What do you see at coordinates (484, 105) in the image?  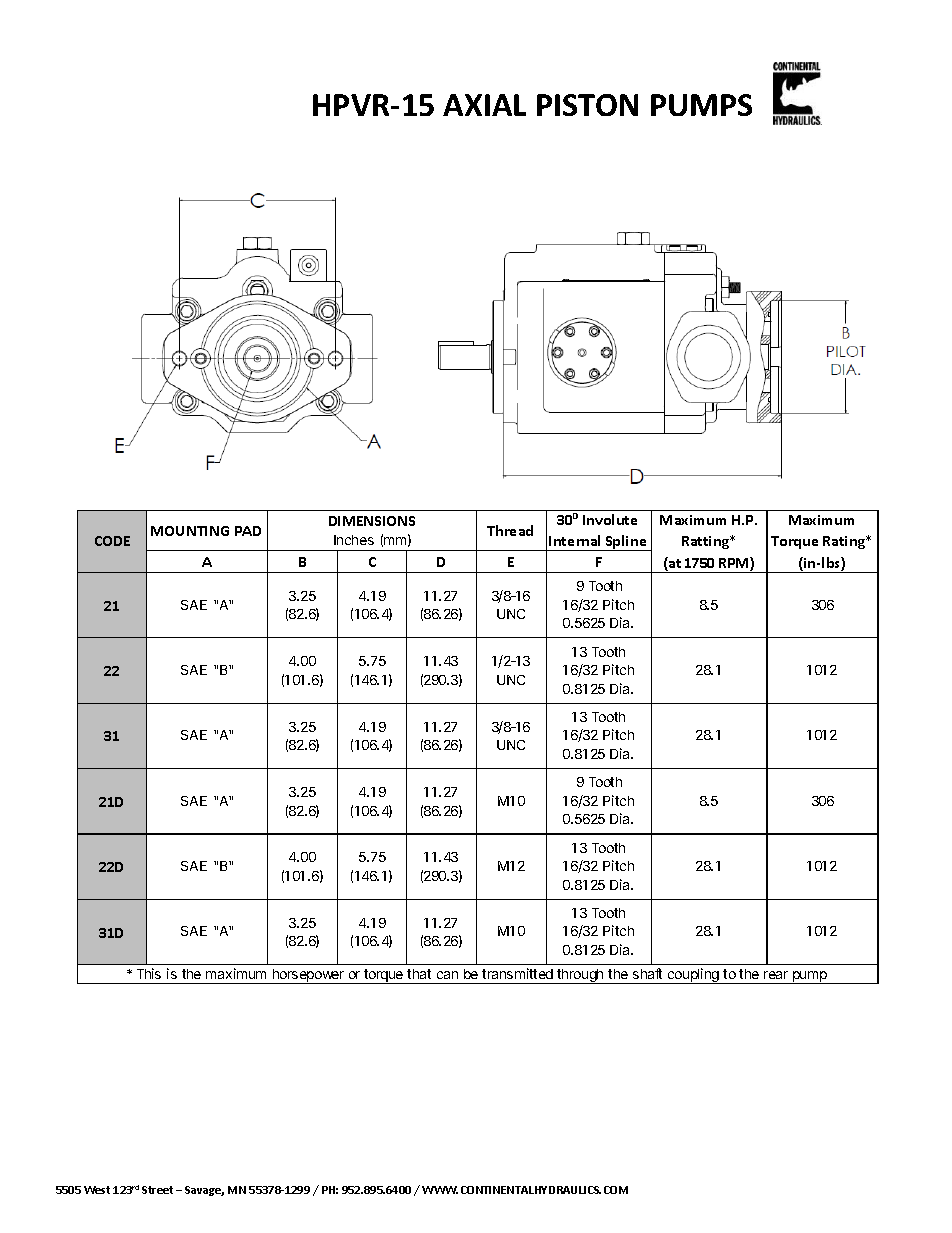 I see `AXIAL` at bounding box center [484, 105].
